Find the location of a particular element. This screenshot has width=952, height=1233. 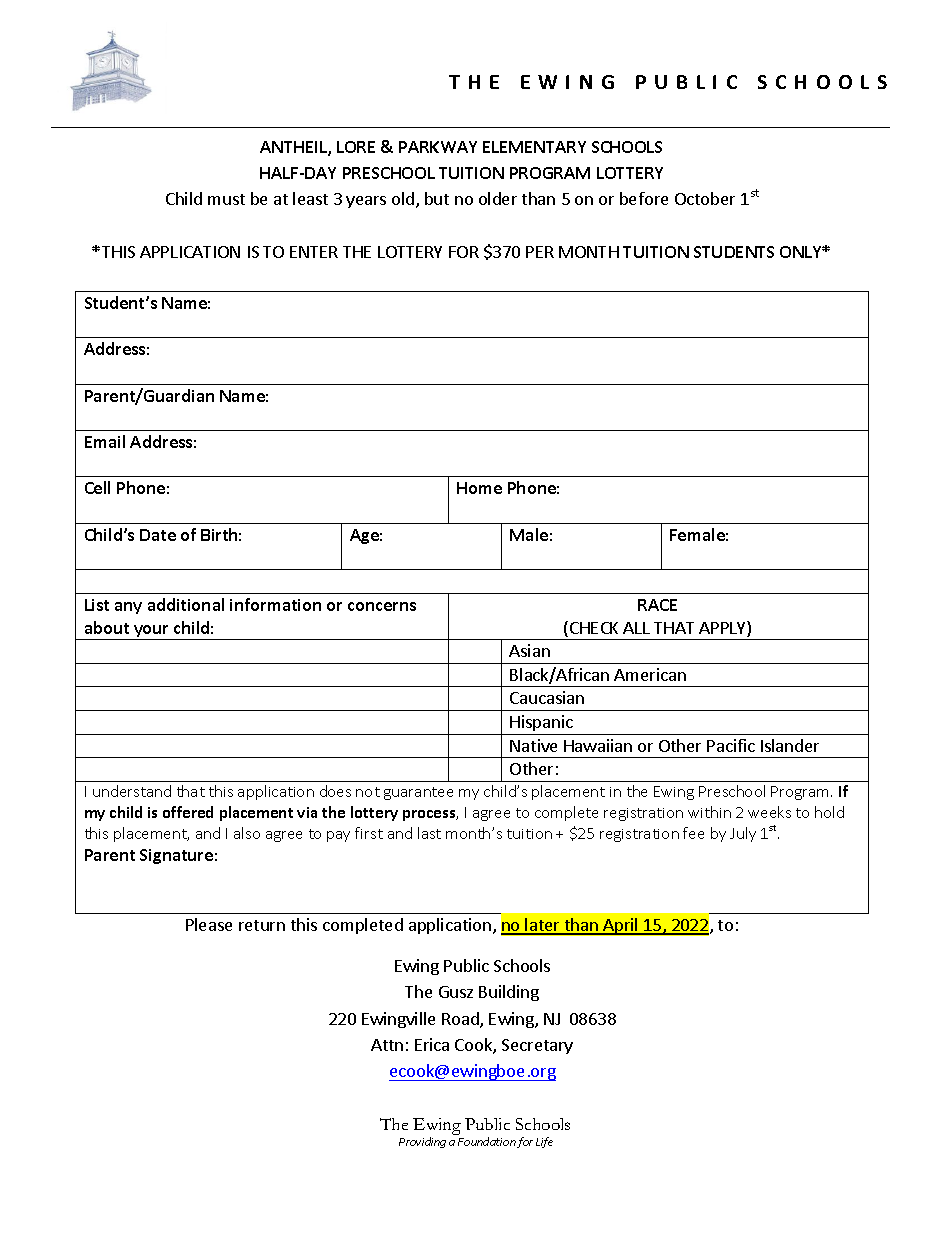

Attn is located at coordinates (387, 1045).
